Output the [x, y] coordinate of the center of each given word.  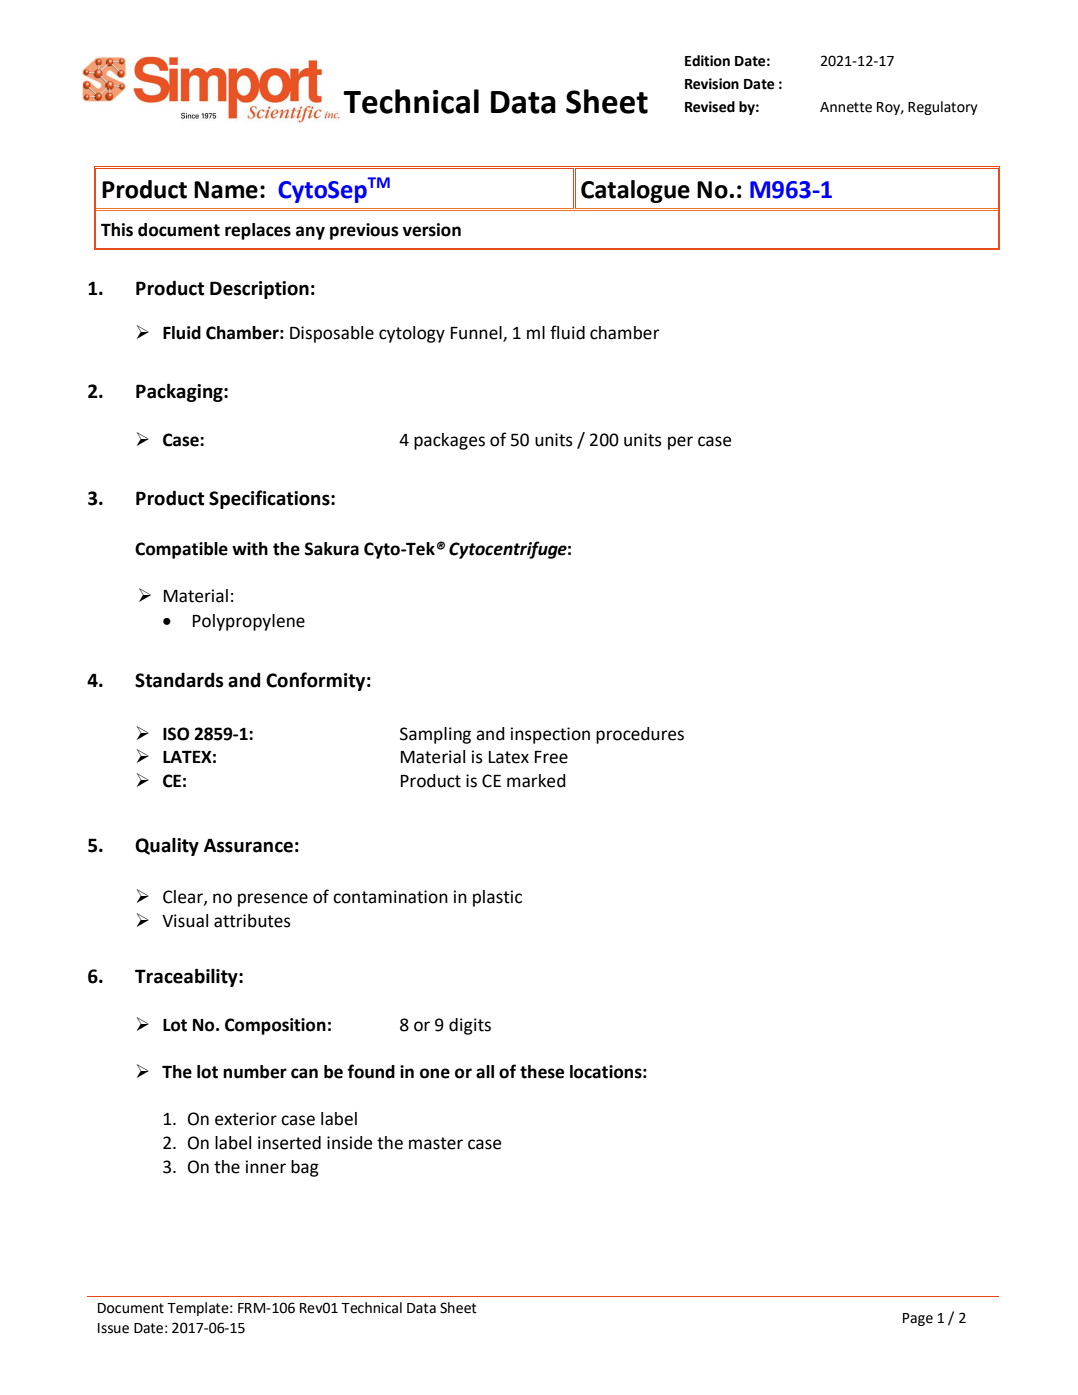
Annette [846, 107]
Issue [113, 1328]
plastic [497, 898]
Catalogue [635, 191]
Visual [185, 921]
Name [226, 190]
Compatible [181, 550]
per [680, 443]
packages [449, 441]
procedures [640, 735]
